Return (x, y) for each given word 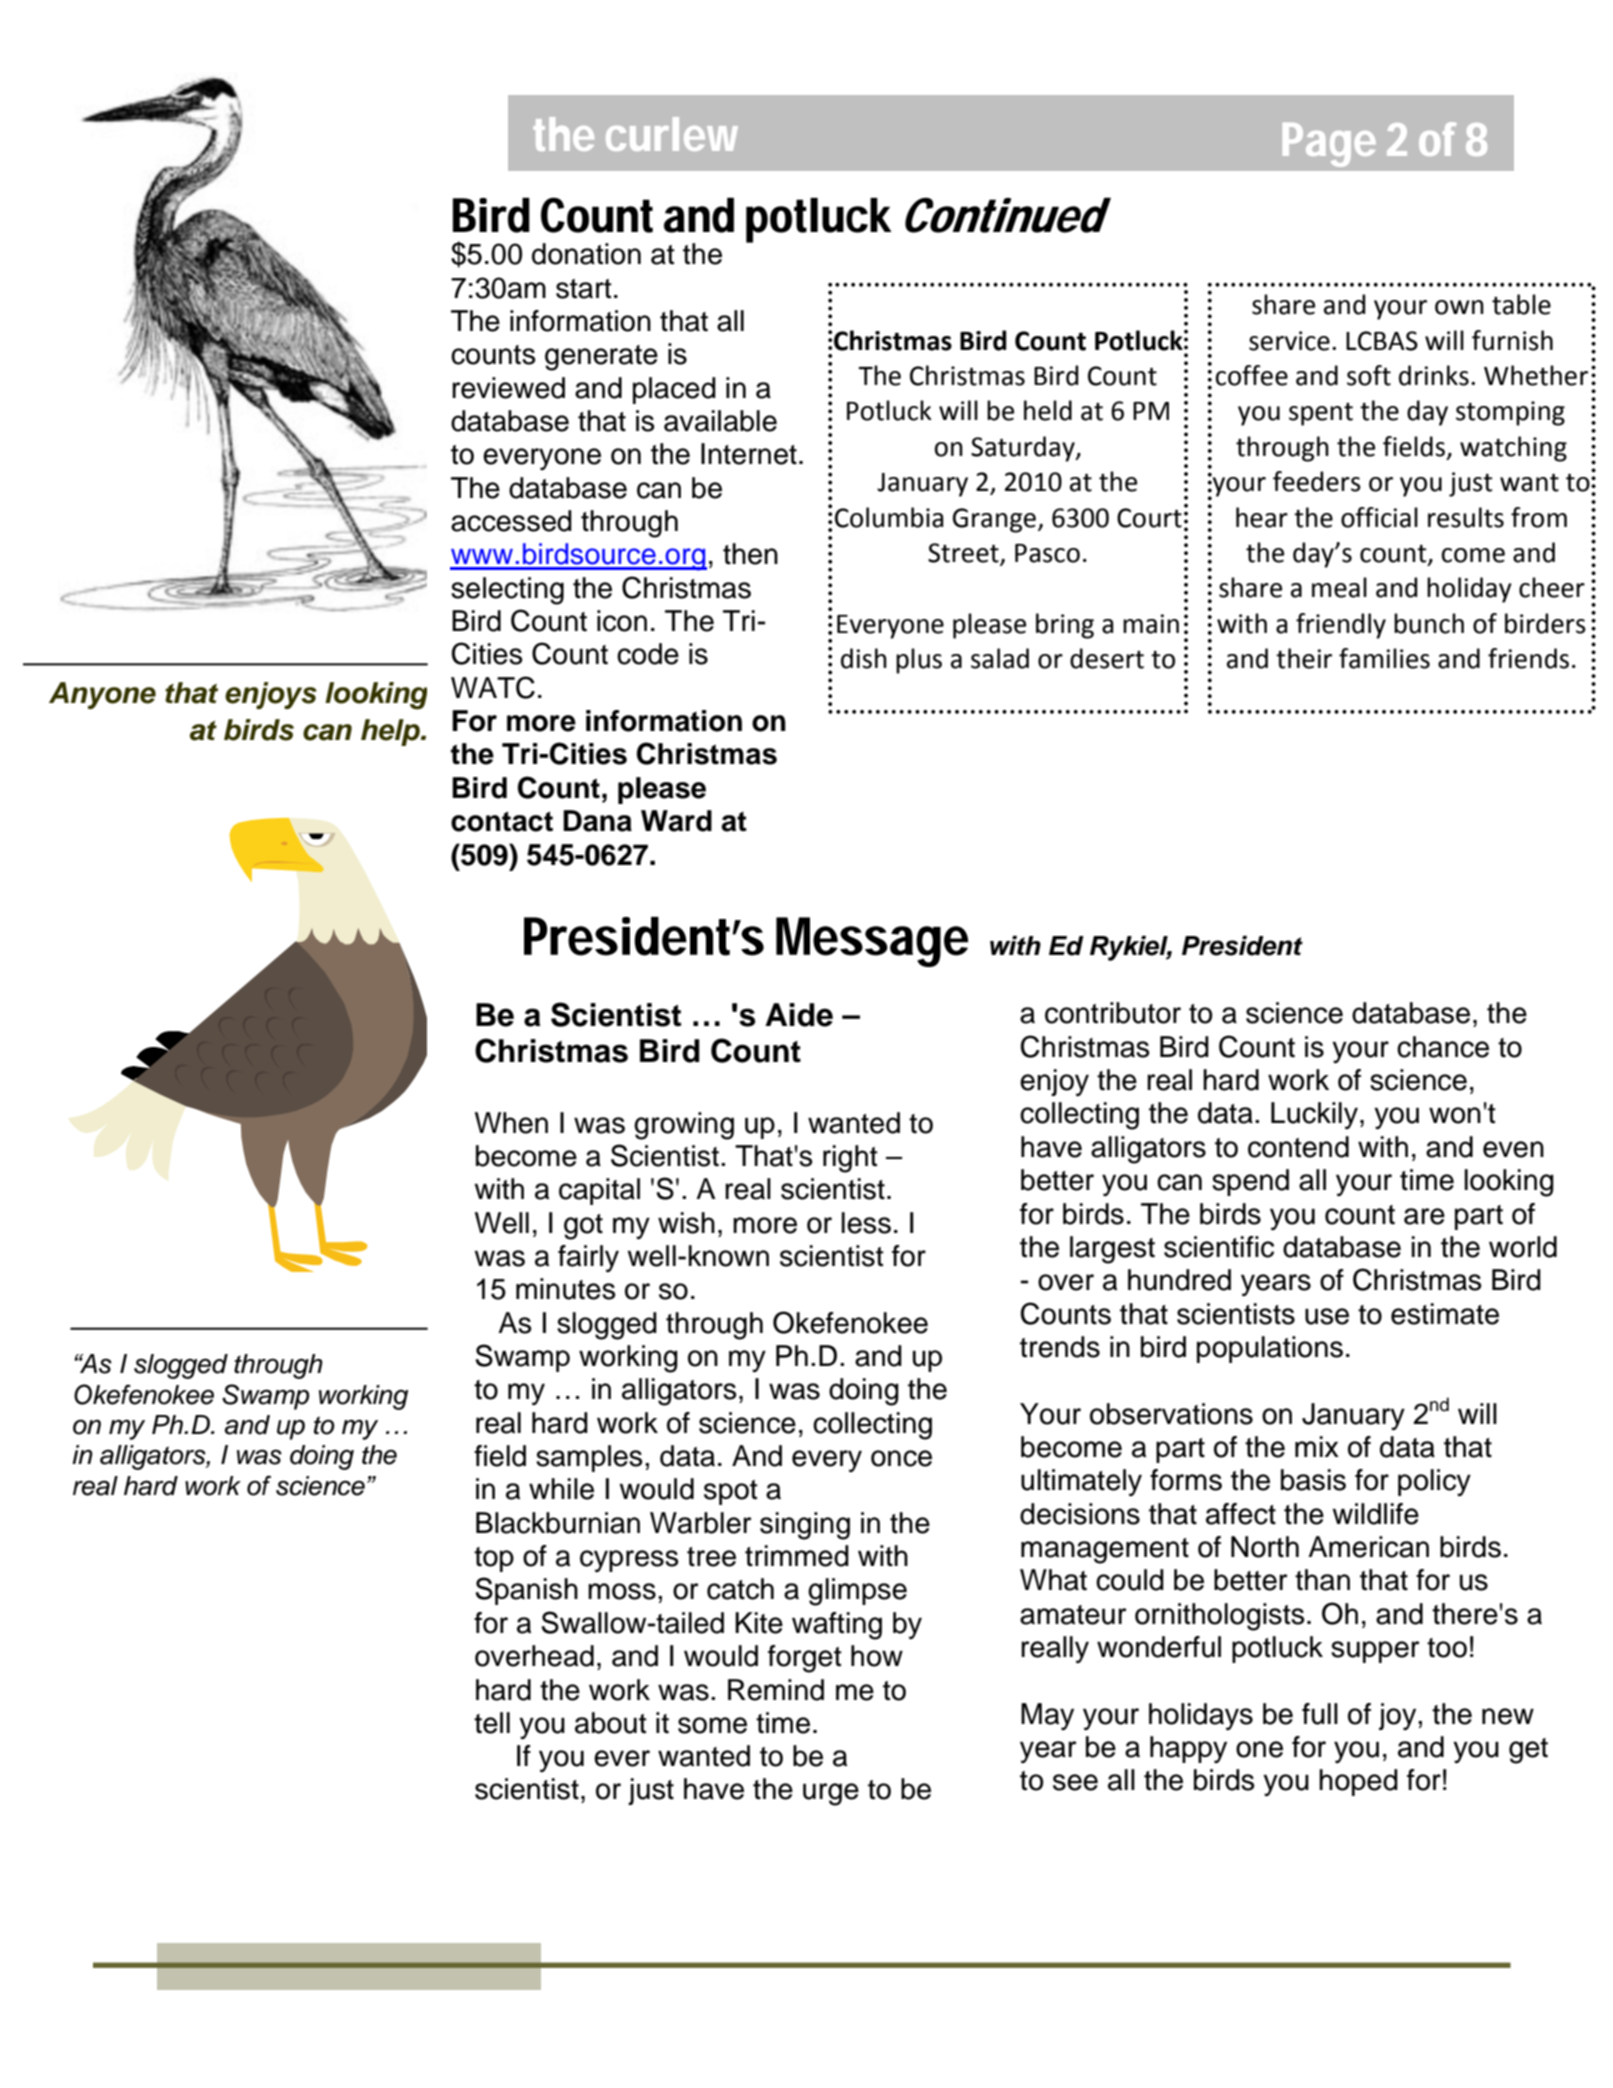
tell (492, 1723)
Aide (799, 1015)
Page (1329, 145)
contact (502, 821)
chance (1443, 1047)
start (584, 289)
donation (586, 254)
